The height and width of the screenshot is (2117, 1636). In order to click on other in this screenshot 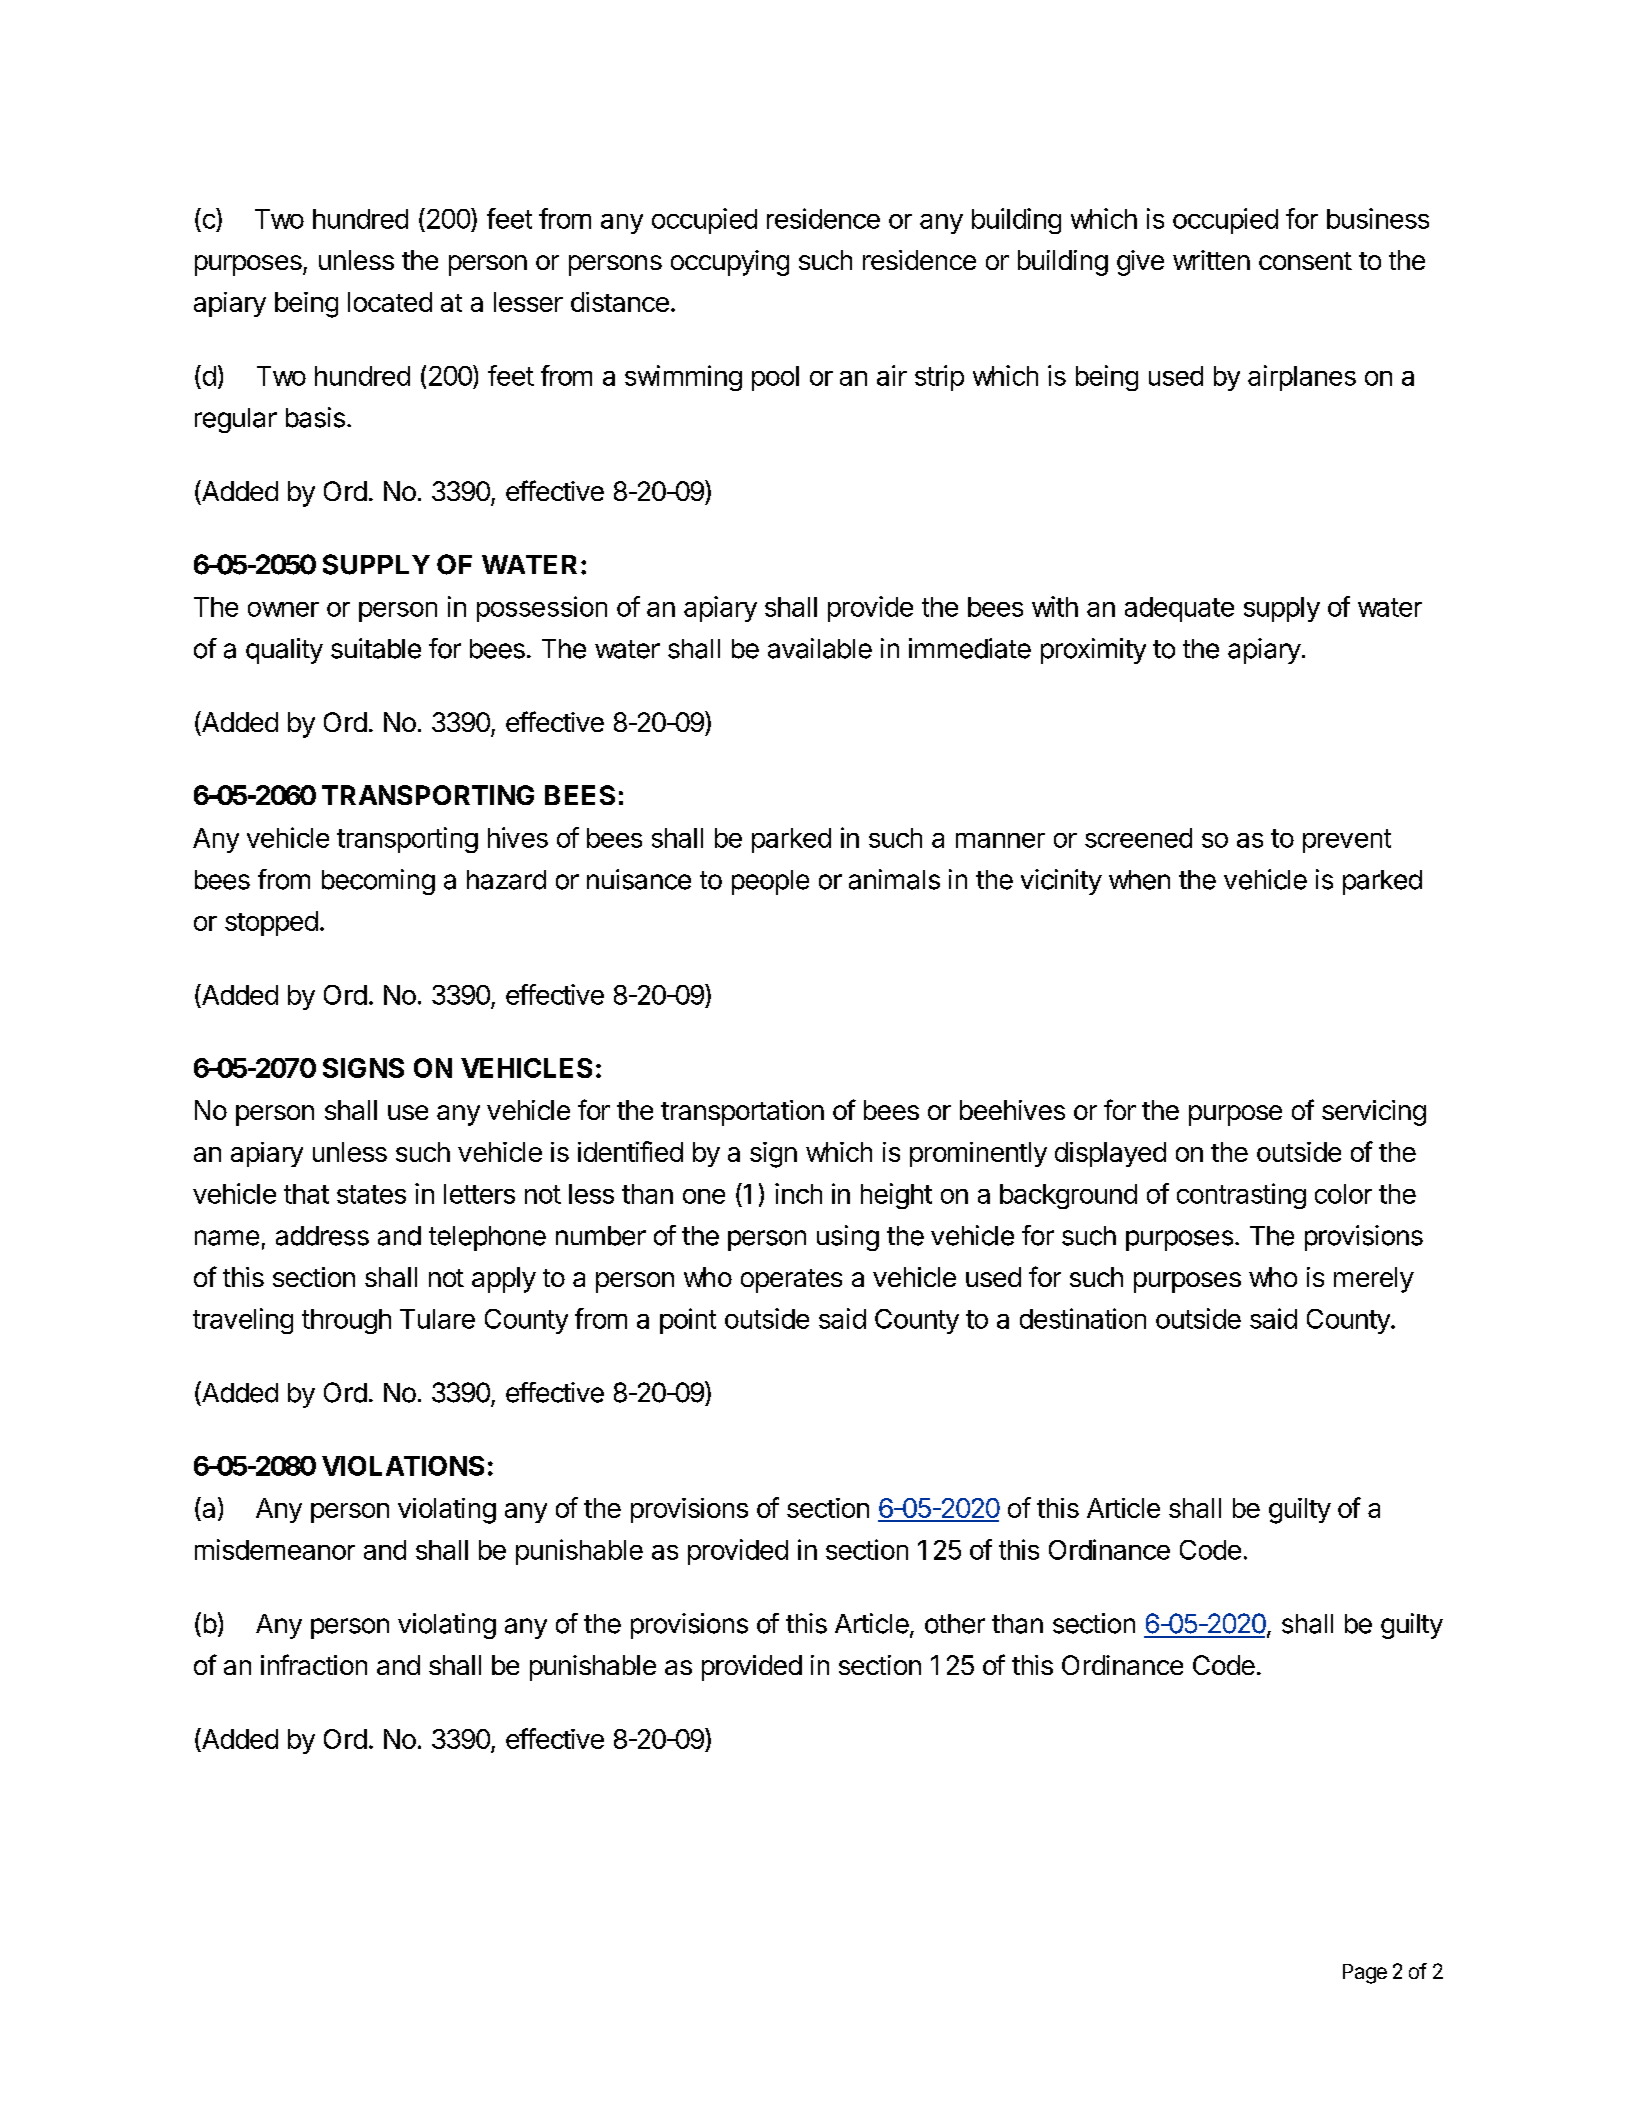, I will do `click(955, 1624)`.
